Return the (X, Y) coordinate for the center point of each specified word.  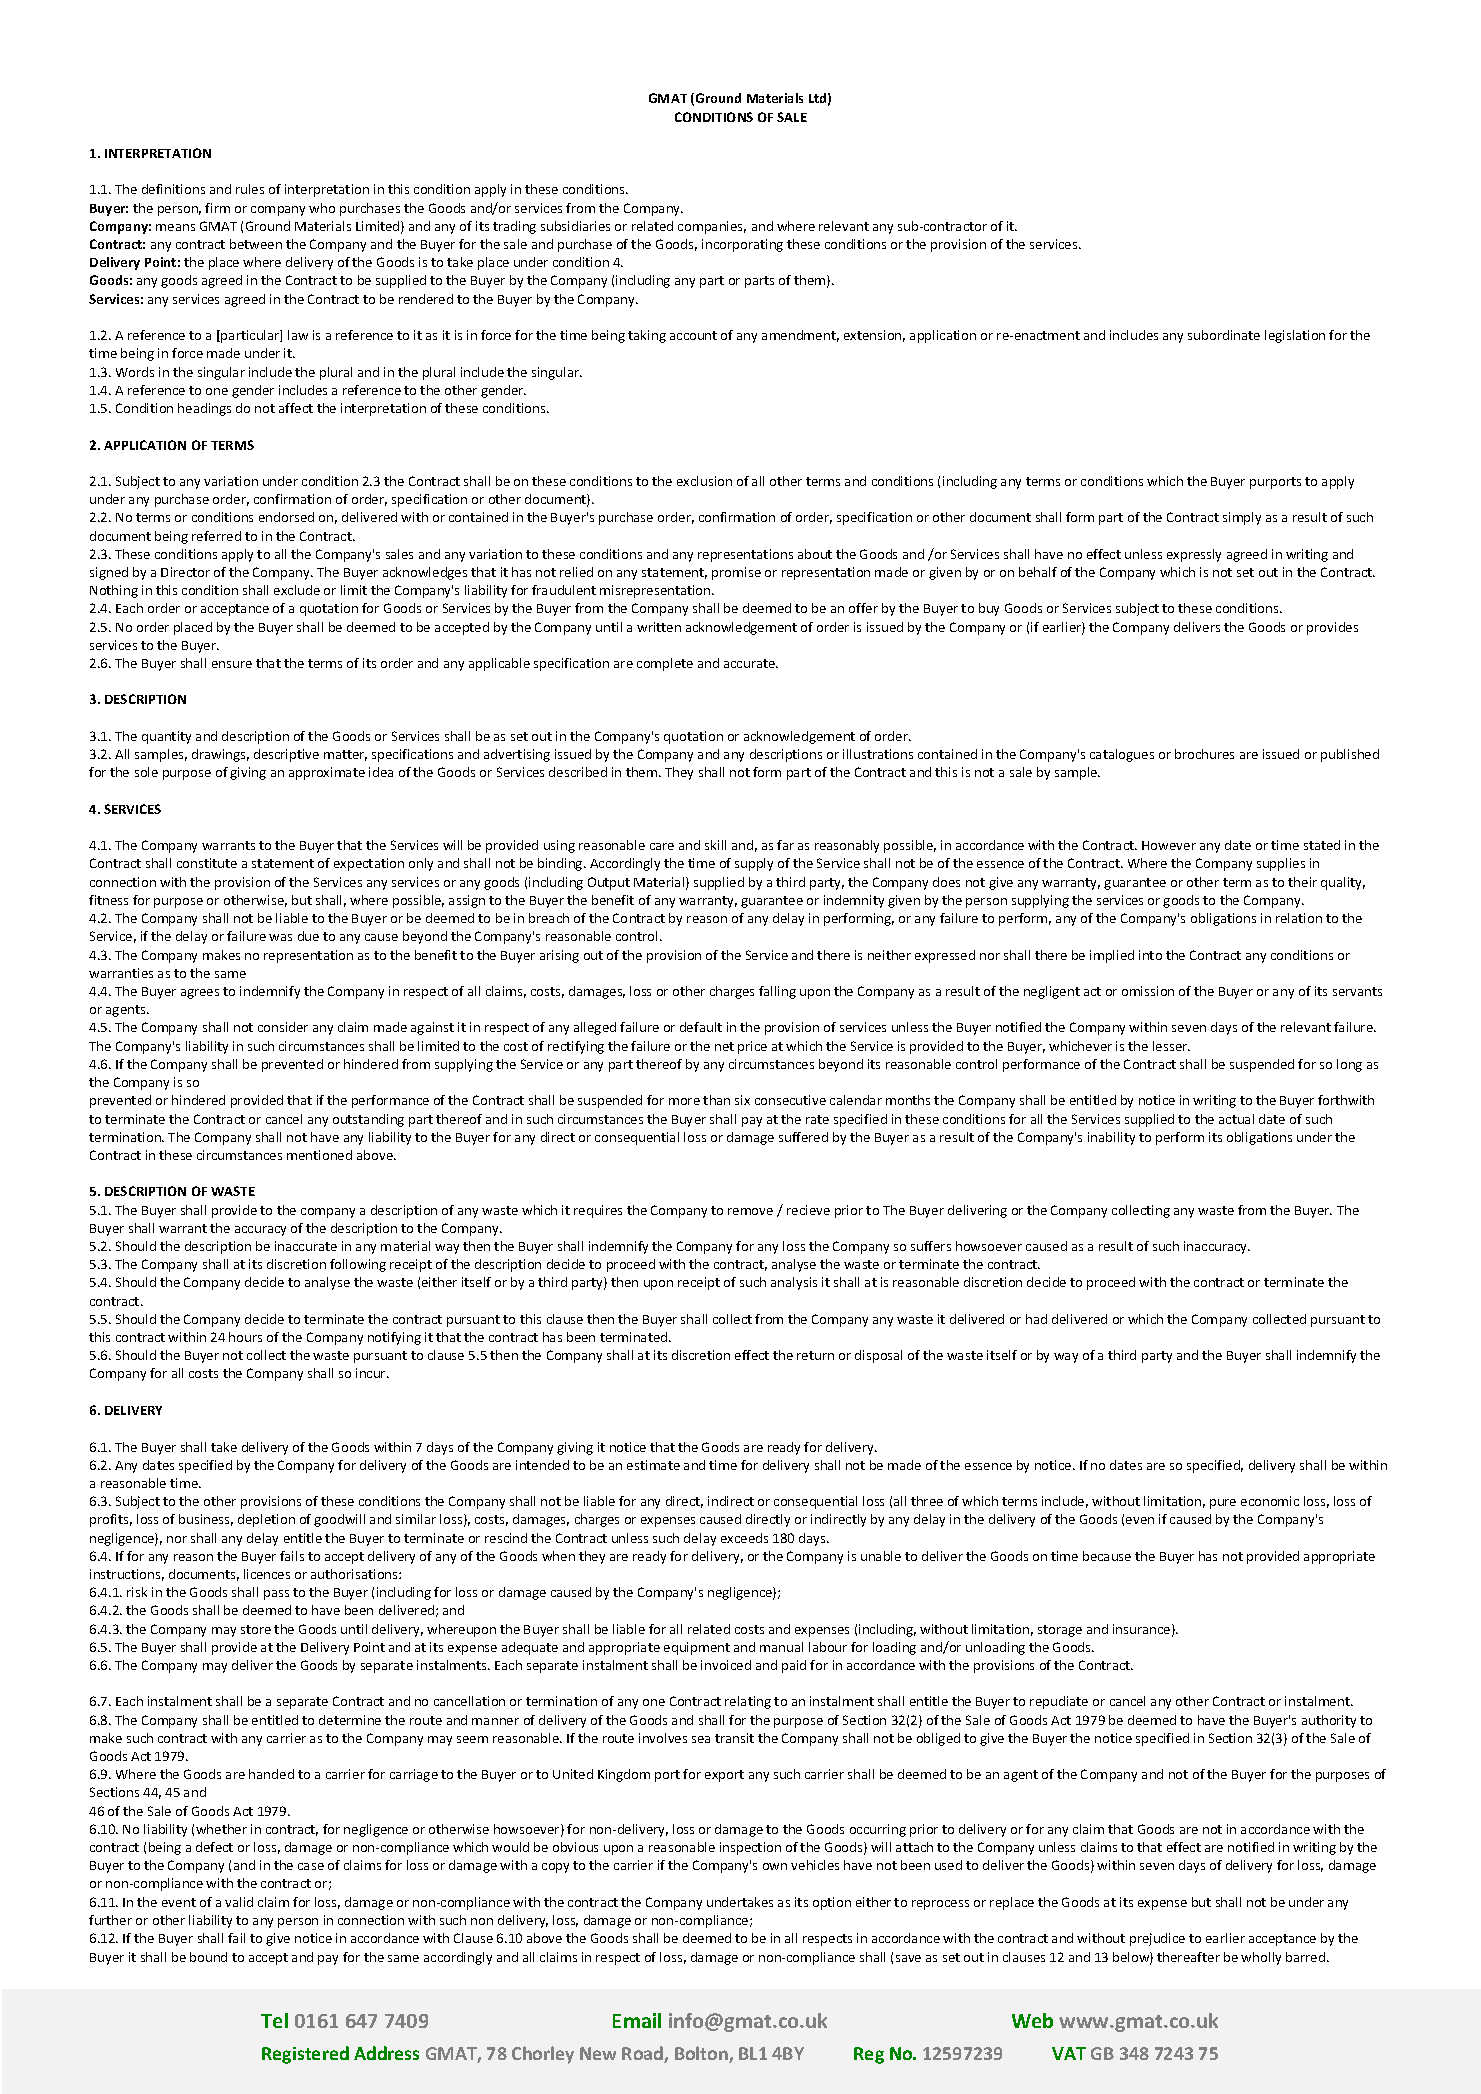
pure (1223, 1504)
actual (1236, 1119)
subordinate (1224, 335)
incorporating (742, 245)
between (256, 244)
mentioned (319, 1155)
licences (267, 1574)
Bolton (702, 2054)
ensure (232, 664)
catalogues (1122, 755)
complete (665, 664)
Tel (274, 2020)
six (742, 1100)
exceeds (744, 1538)
